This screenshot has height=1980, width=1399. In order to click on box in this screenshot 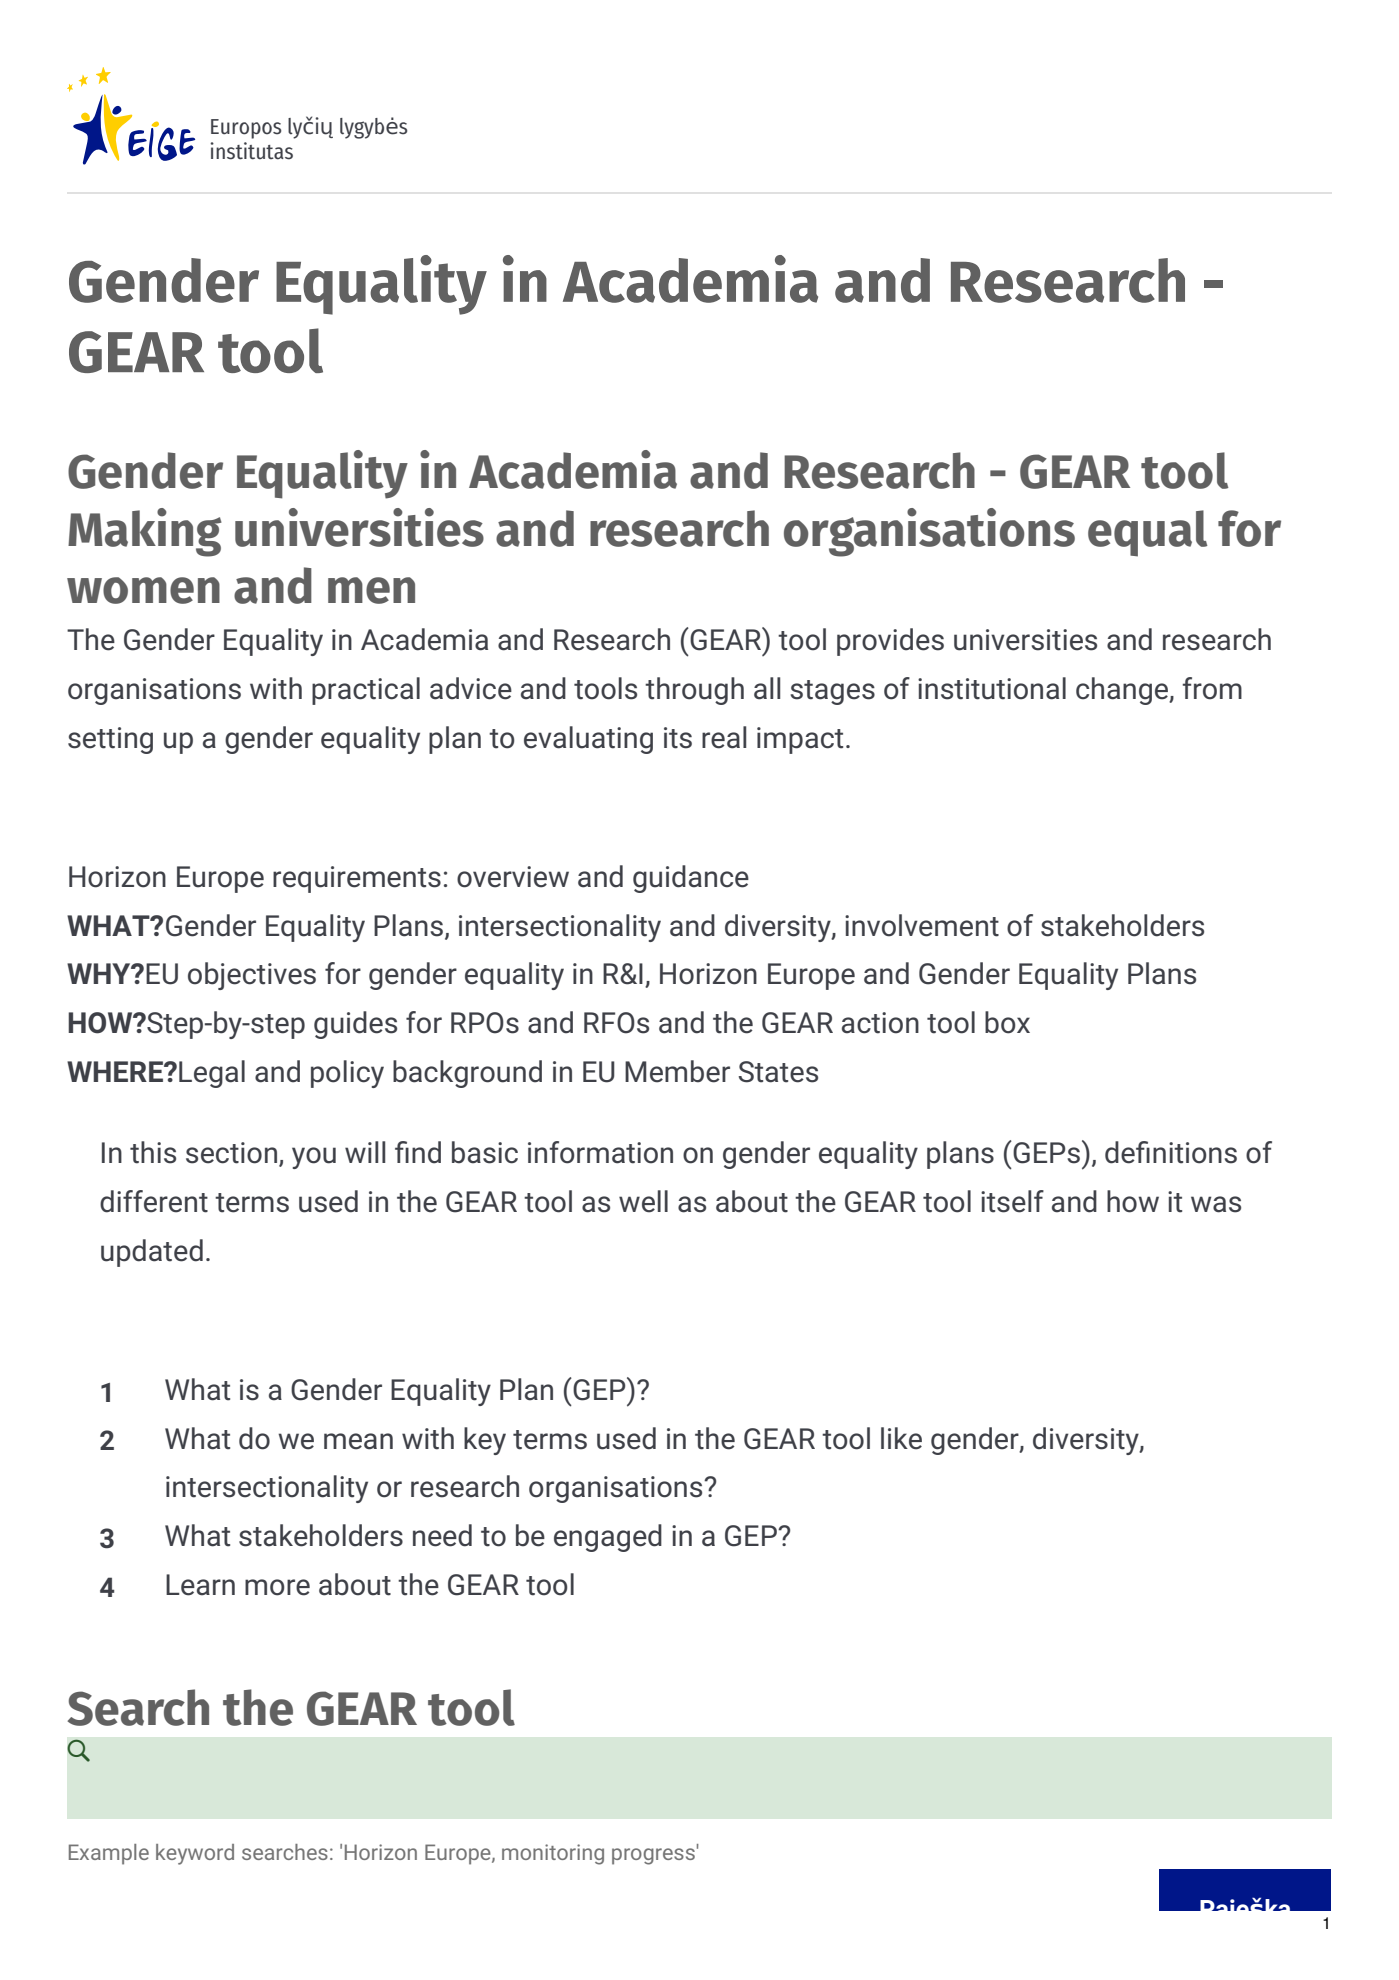, I will do `click(1007, 1022)`.
